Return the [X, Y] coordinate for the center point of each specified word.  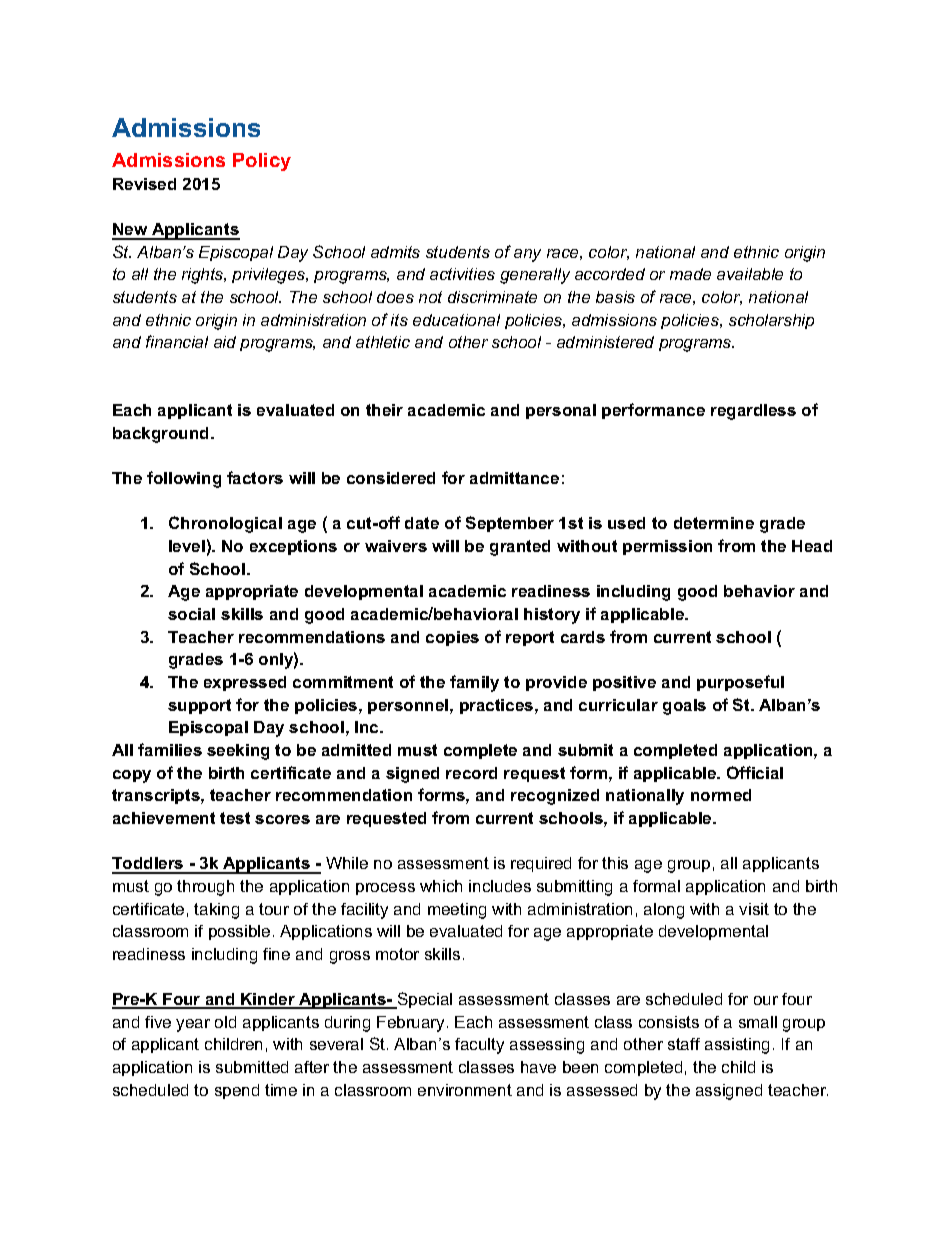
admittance [514, 478]
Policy [262, 162]
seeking [238, 752]
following [184, 479]
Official [755, 772]
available [750, 274]
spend [237, 1091]
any [527, 255]
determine [714, 523]
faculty [479, 1046]
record [471, 773]
